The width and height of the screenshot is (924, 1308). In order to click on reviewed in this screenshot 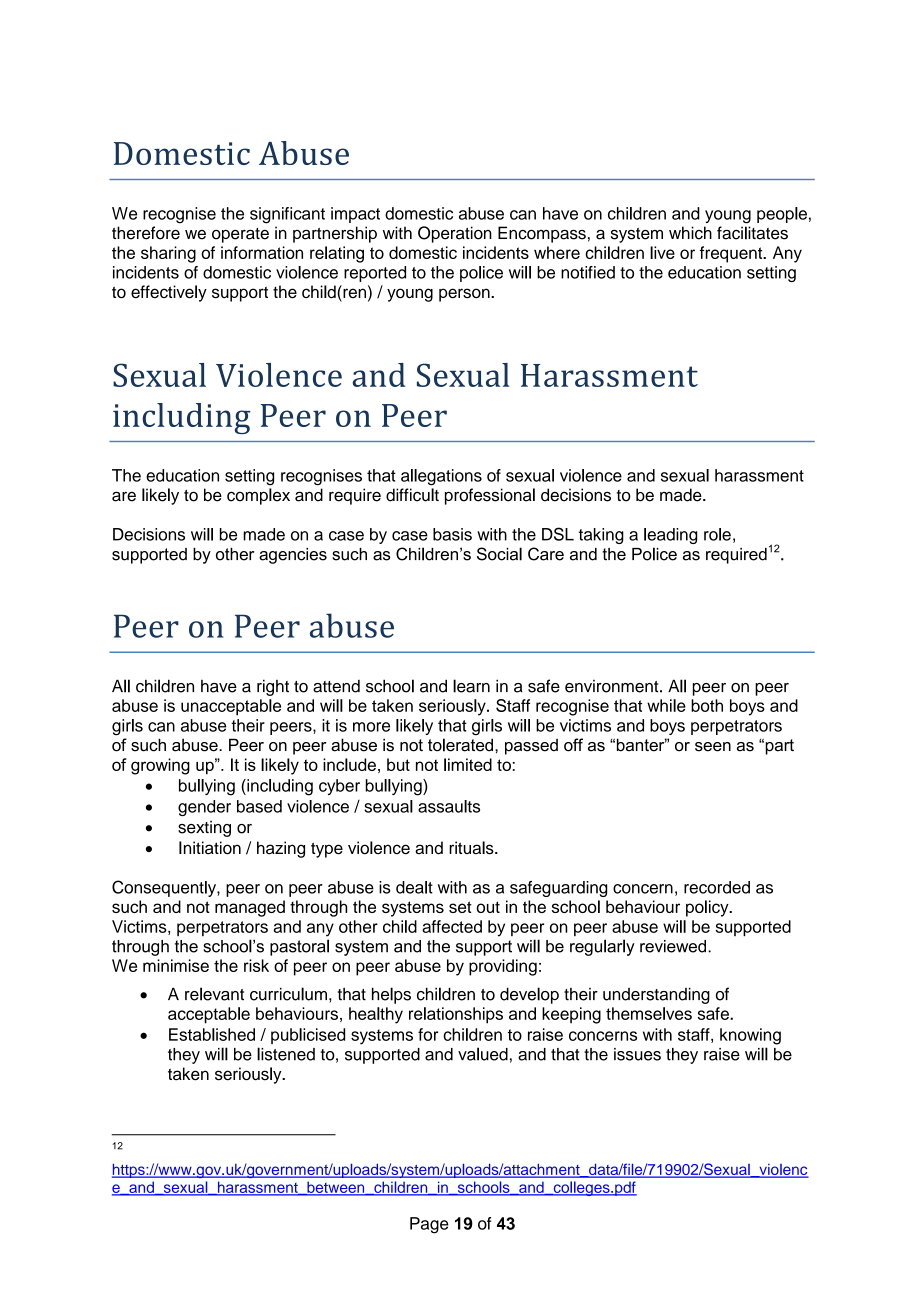, I will do `click(673, 946)`.
